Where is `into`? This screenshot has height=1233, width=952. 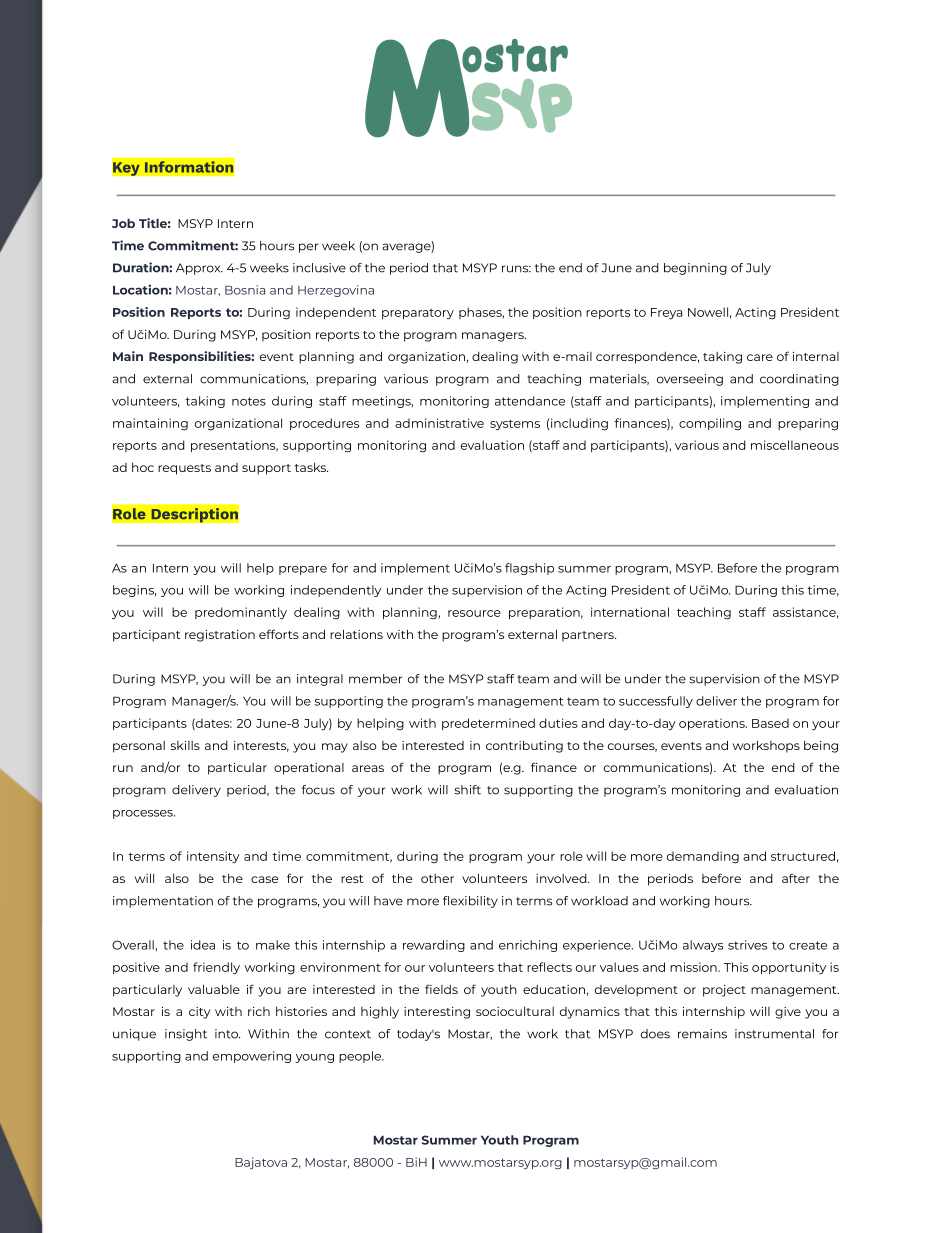 into is located at coordinates (227, 1034).
